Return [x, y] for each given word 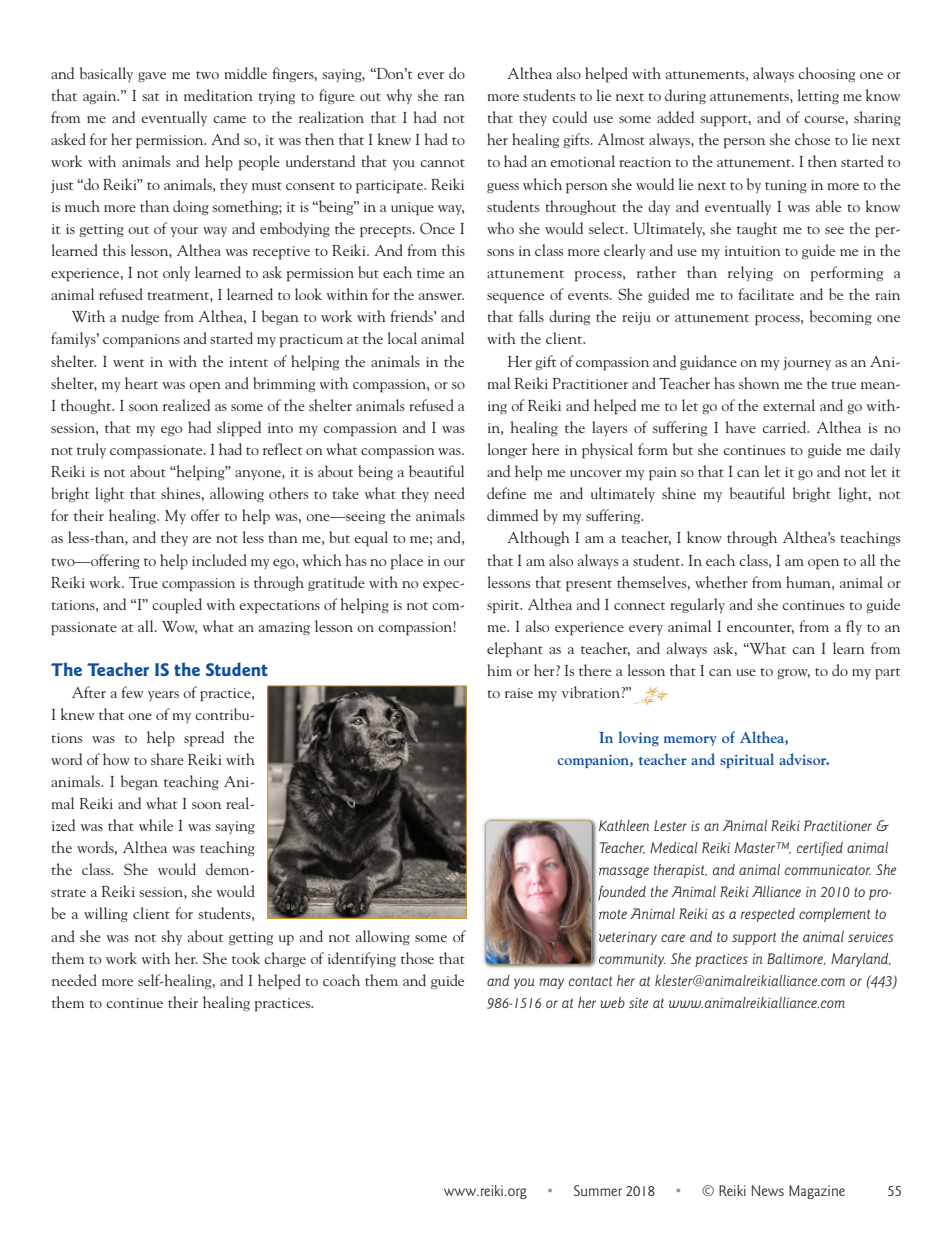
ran [454, 97]
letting [818, 96]
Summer [598, 1190]
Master [756, 847]
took [246, 958]
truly [91, 450]
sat [150, 97]
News [767, 1190]
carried [785, 427]
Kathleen [624, 825]
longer [507, 450]
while [156, 825]
